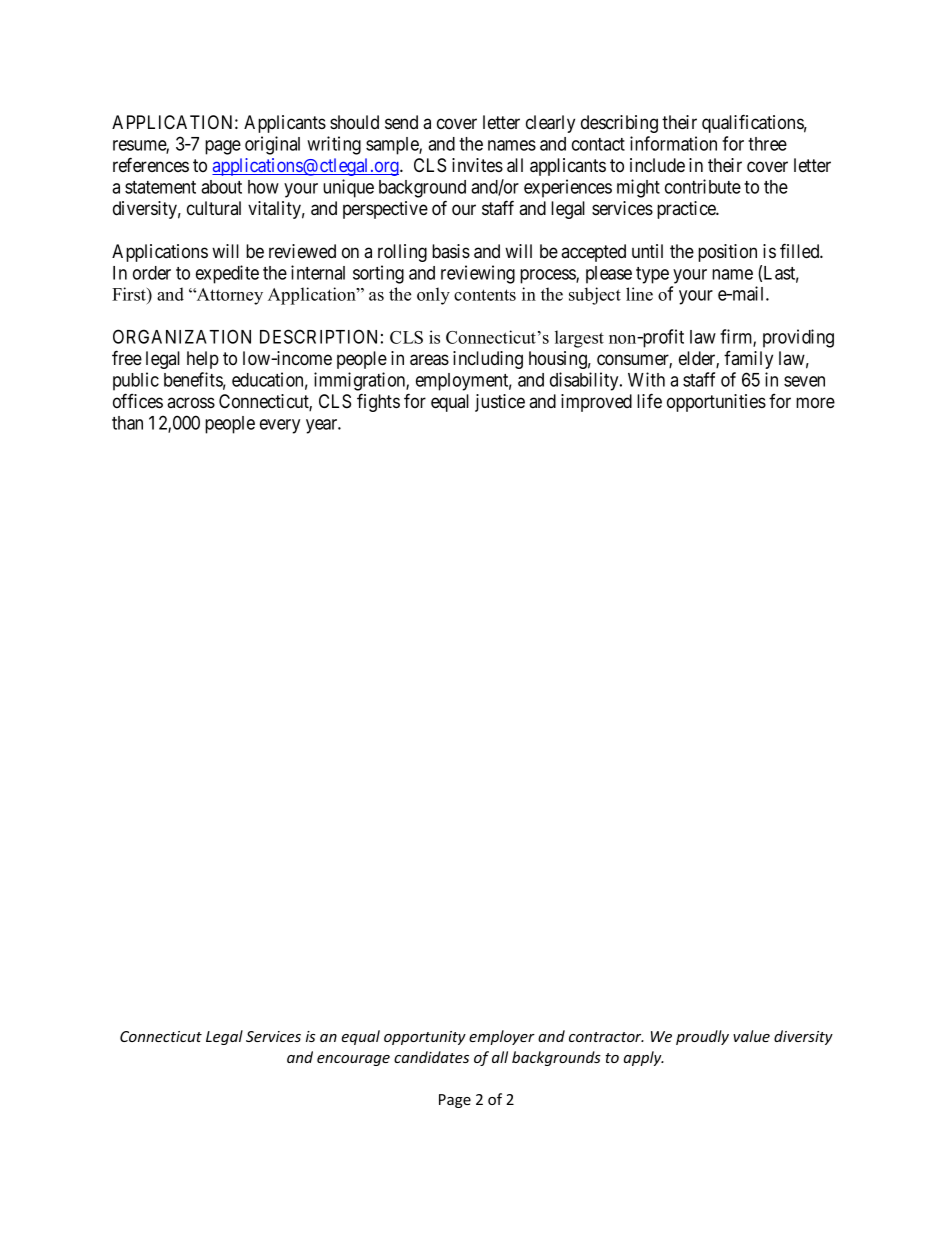  Describe the element at coordinates (353, 1060) in the document. I see `encourage` at that location.
